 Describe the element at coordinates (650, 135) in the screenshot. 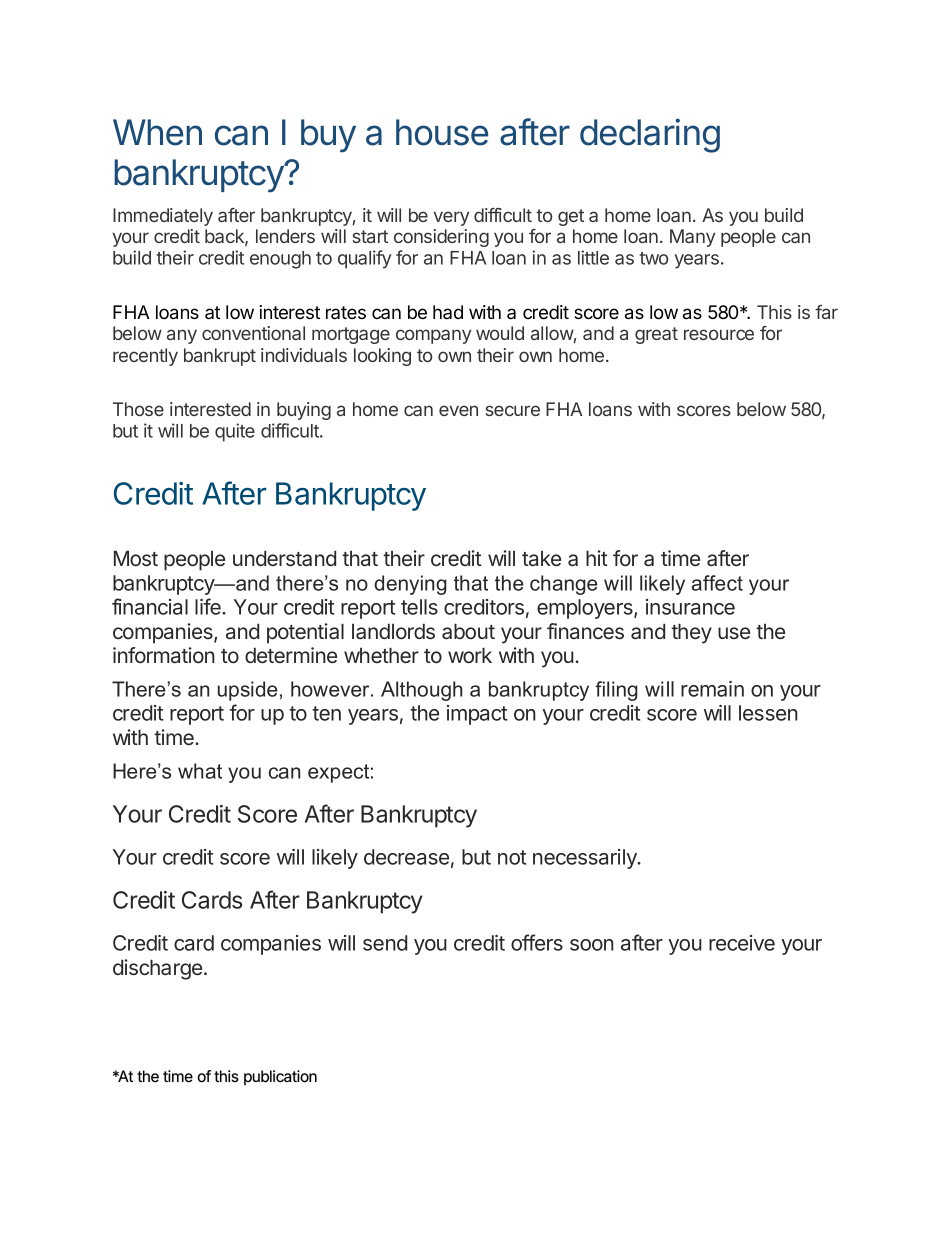

I see `declaring` at that location.
